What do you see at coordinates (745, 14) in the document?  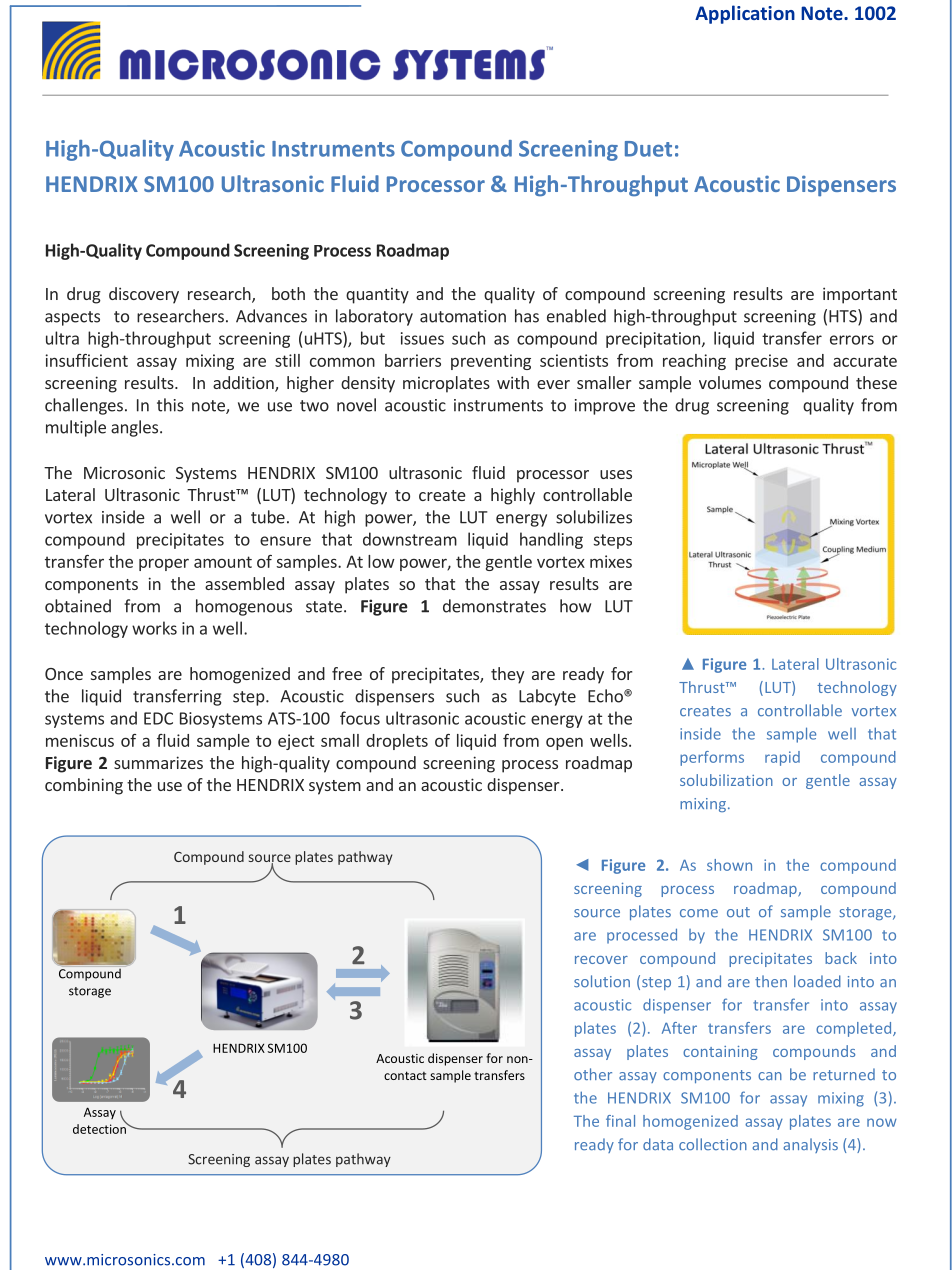 I see `Application` at bounding box center [745, 14].
